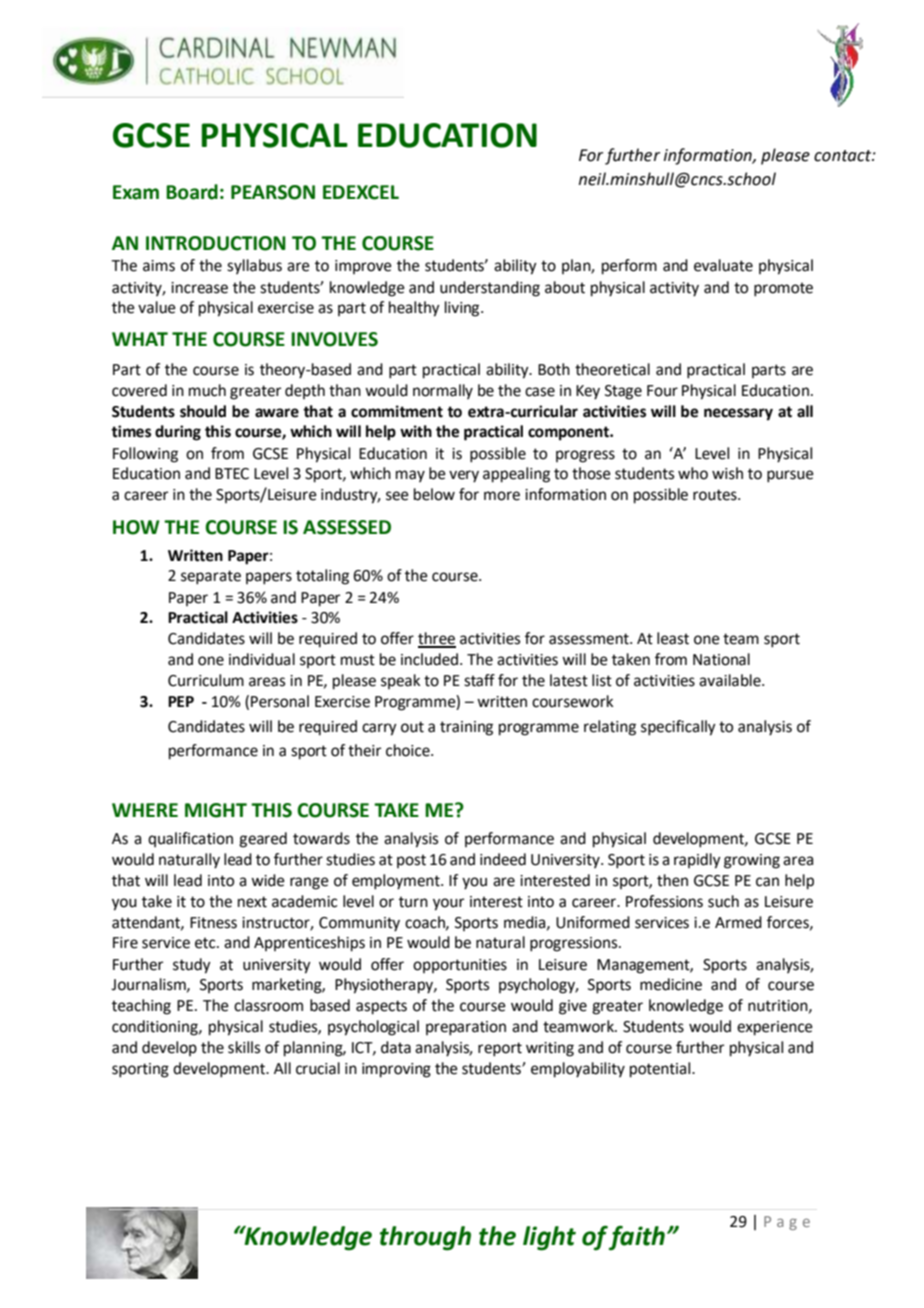  I want to click on below, so click(434, 494).
